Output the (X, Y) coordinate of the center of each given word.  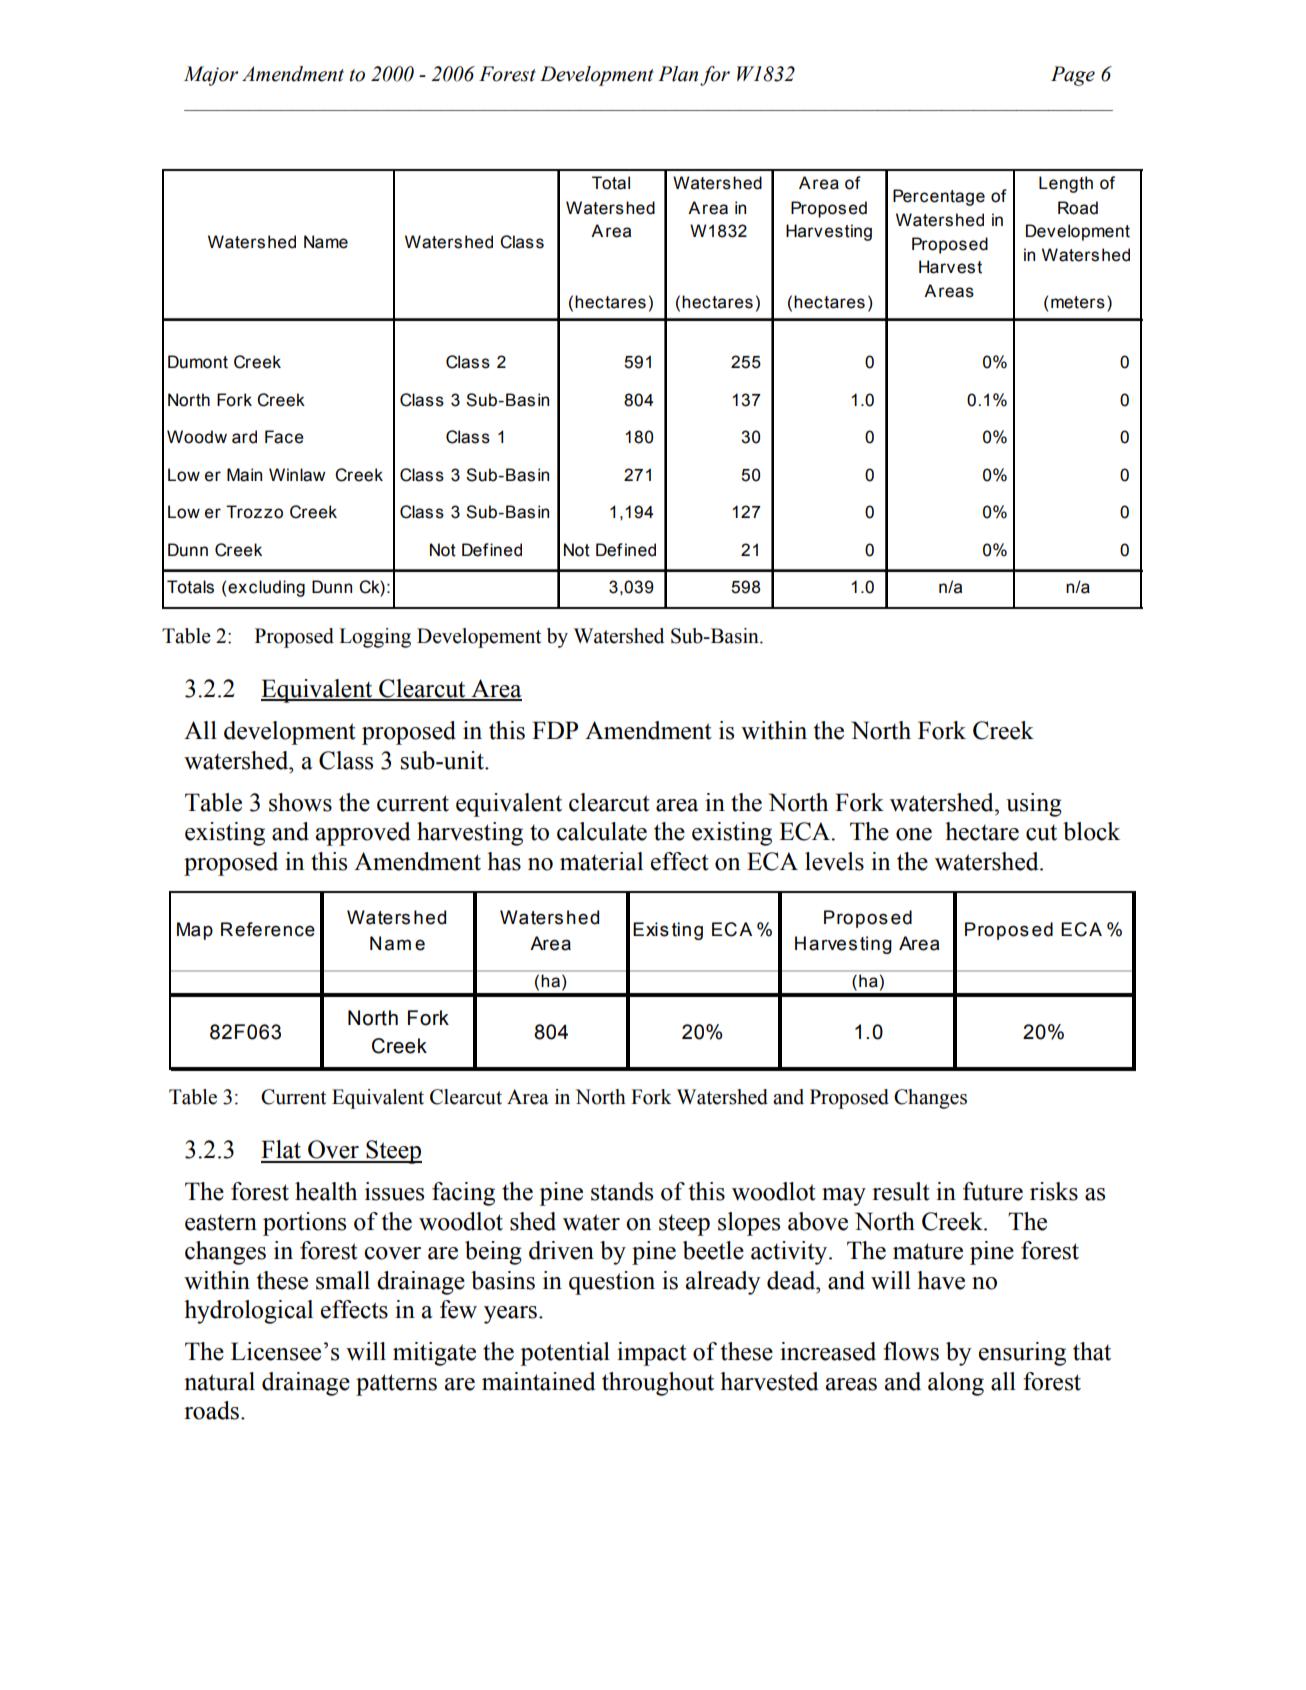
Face (284, 437)
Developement (479, 638)
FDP (555, 730)
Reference (268, 929)
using (1034, 805)
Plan (678, 74)
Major (211, 76)
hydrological (248, 1312)
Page (1073, 76)
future (993, 1191)
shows (300, 802)
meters (1078, 302)
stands (622, 1191)
